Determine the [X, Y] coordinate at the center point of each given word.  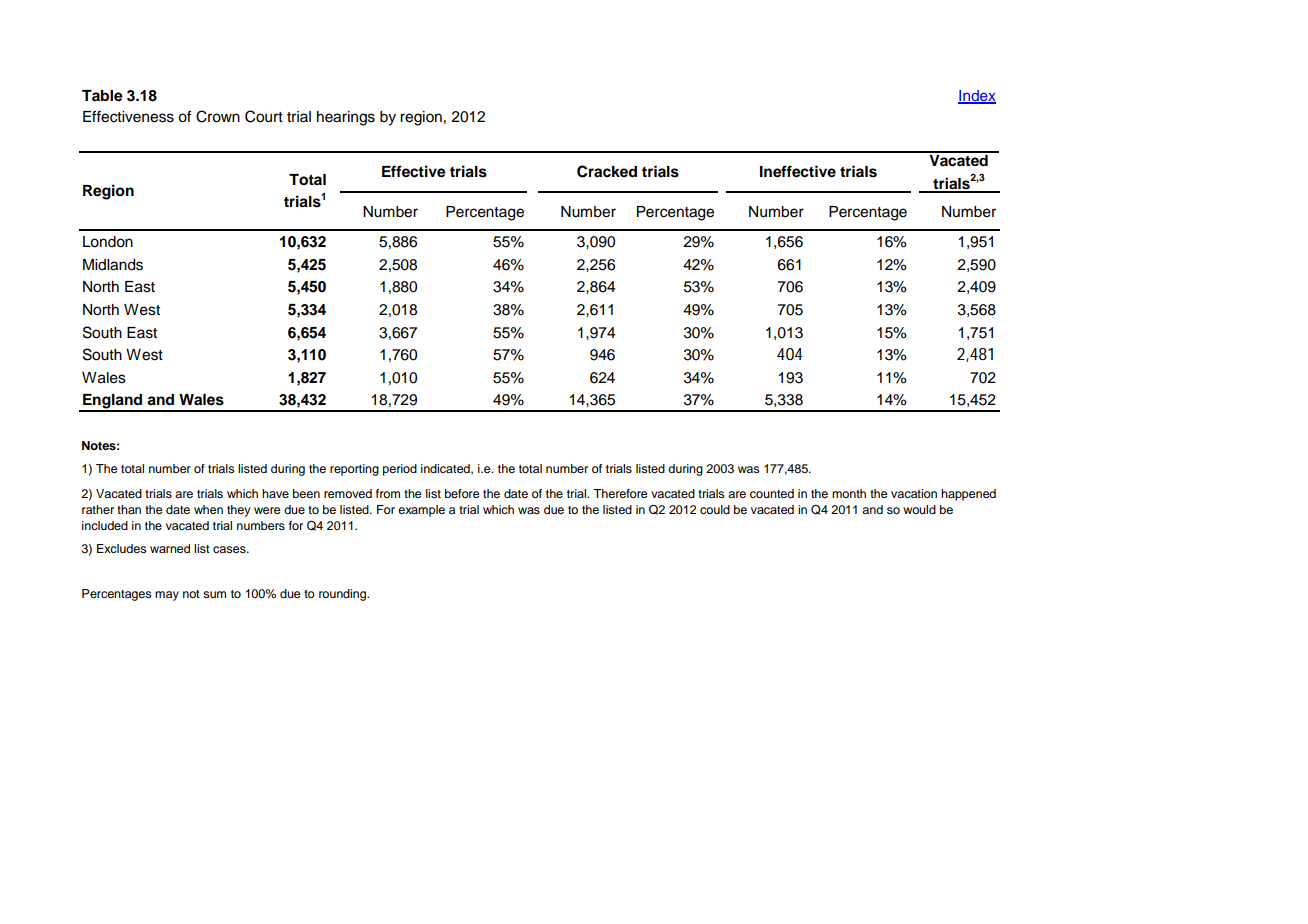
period [400, 470]
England [113, 402]
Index [977, 97]
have [275, 493]
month [849, 493]
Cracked [607, 171]
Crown [218, 116]
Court [264, 116]
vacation [914, 493]
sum [214, 594]
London [108, 242]
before [462, 493]
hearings [346, 118]
